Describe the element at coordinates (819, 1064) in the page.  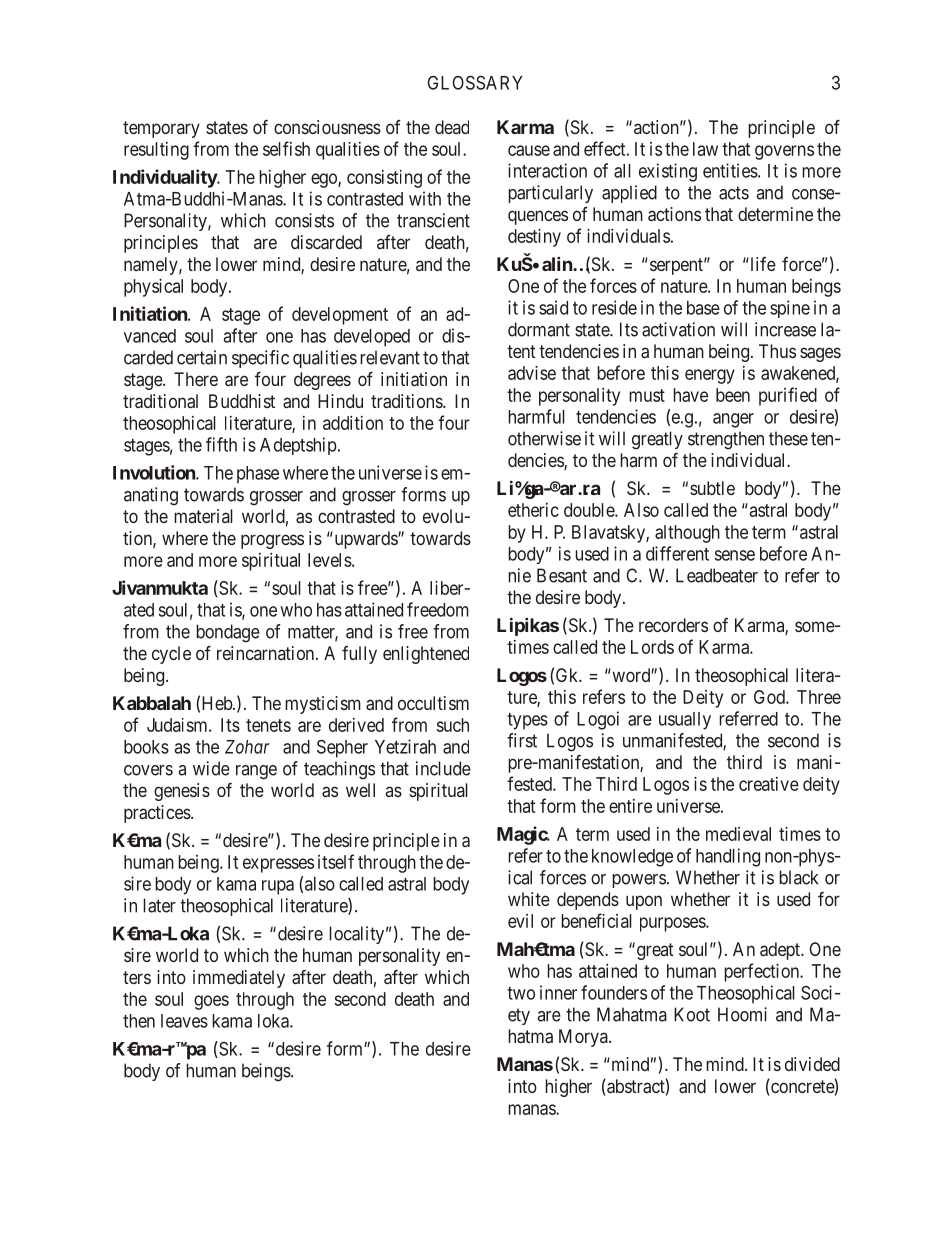
I see `vided` at that location.
